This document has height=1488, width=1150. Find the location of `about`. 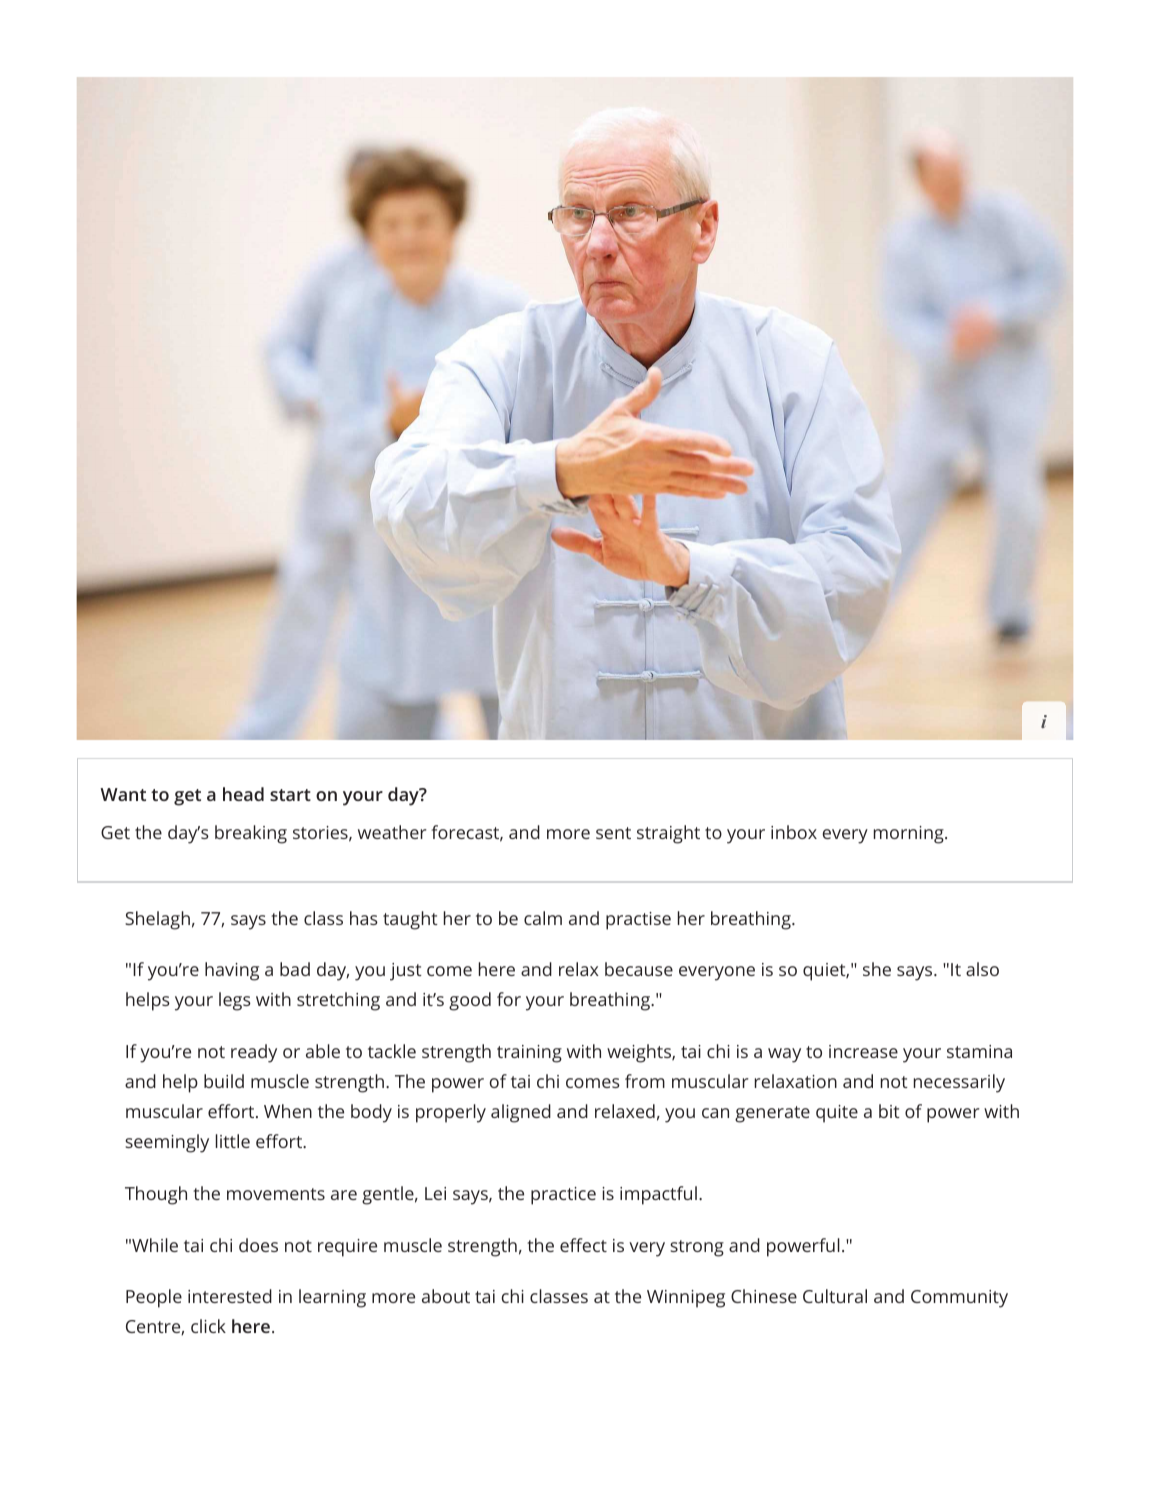

about is located at coordinates (446, 1296).
